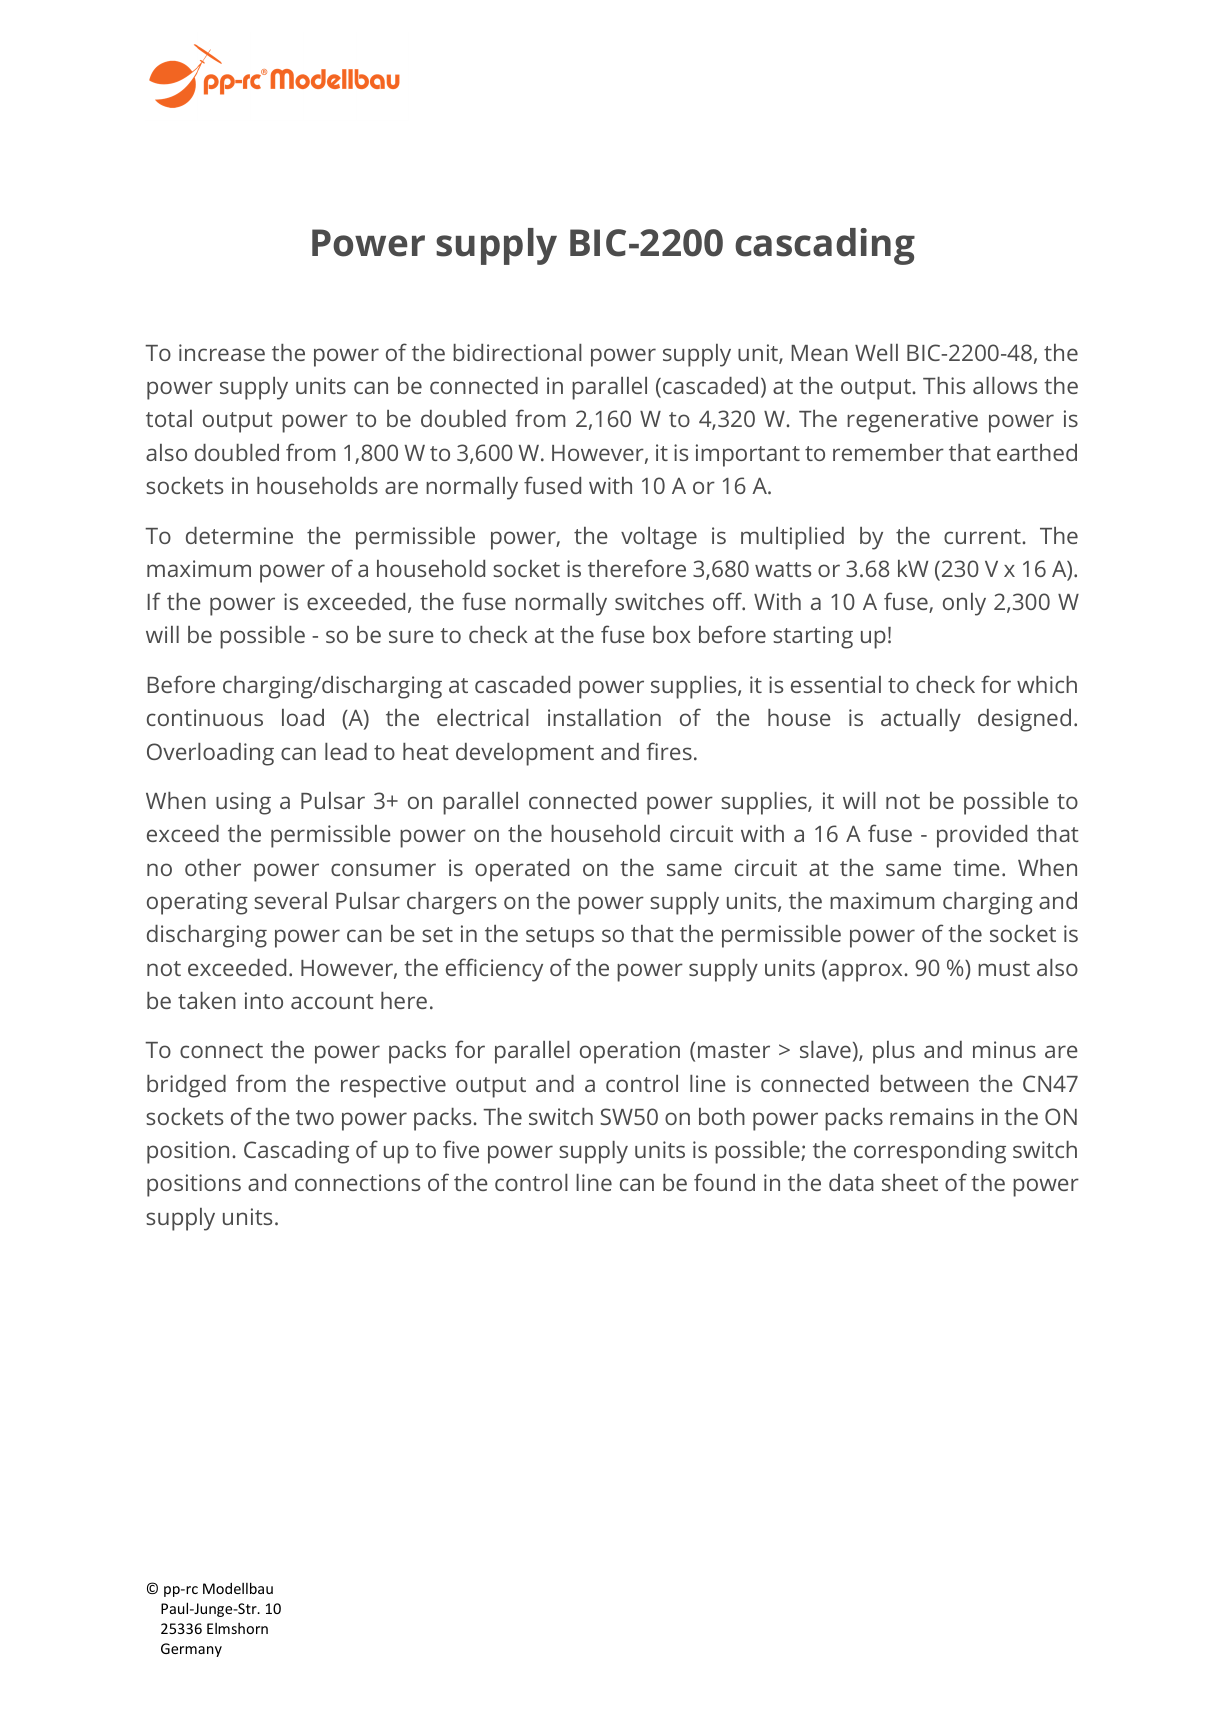 The width and height of the screenshot is (1224, 1732). Describe the element at coordinates (191, 1650) in the screenshot. I see `Germany` at that location.
